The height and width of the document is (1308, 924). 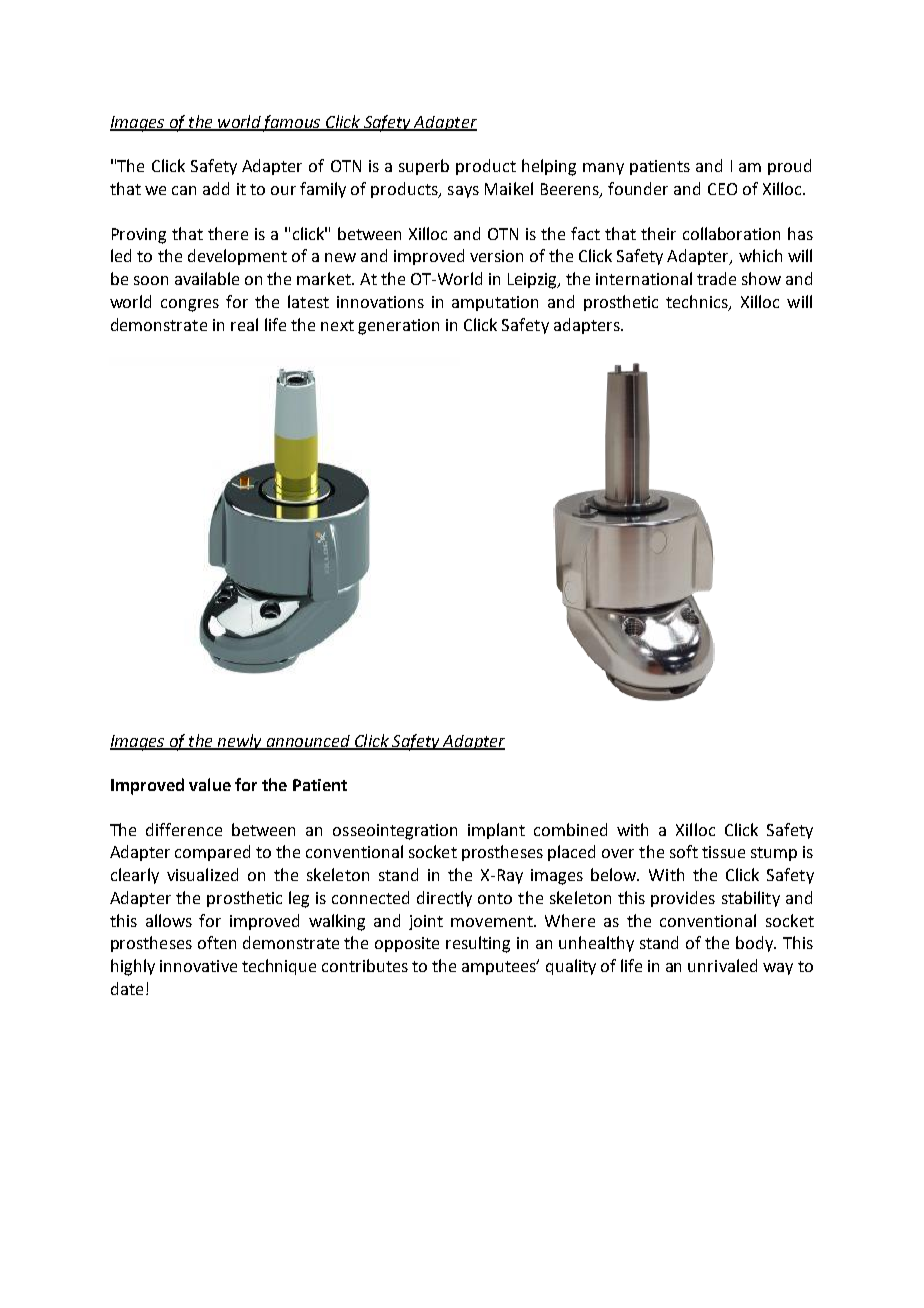 I want to click on real, so click(x=244, y=324).
